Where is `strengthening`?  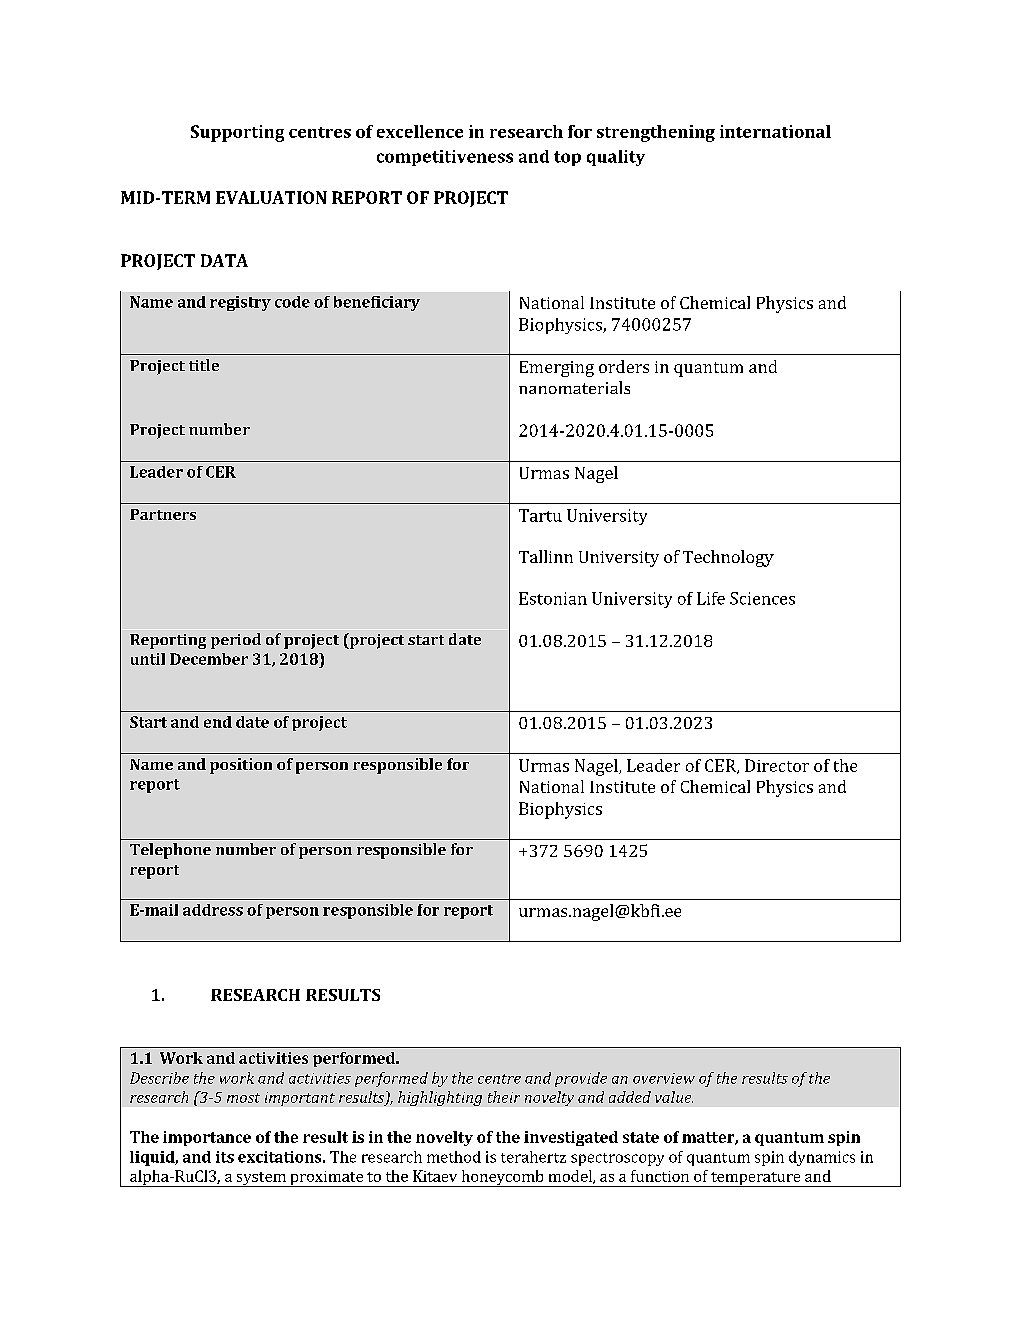
strengthening is located at coordinates (656, 133).
